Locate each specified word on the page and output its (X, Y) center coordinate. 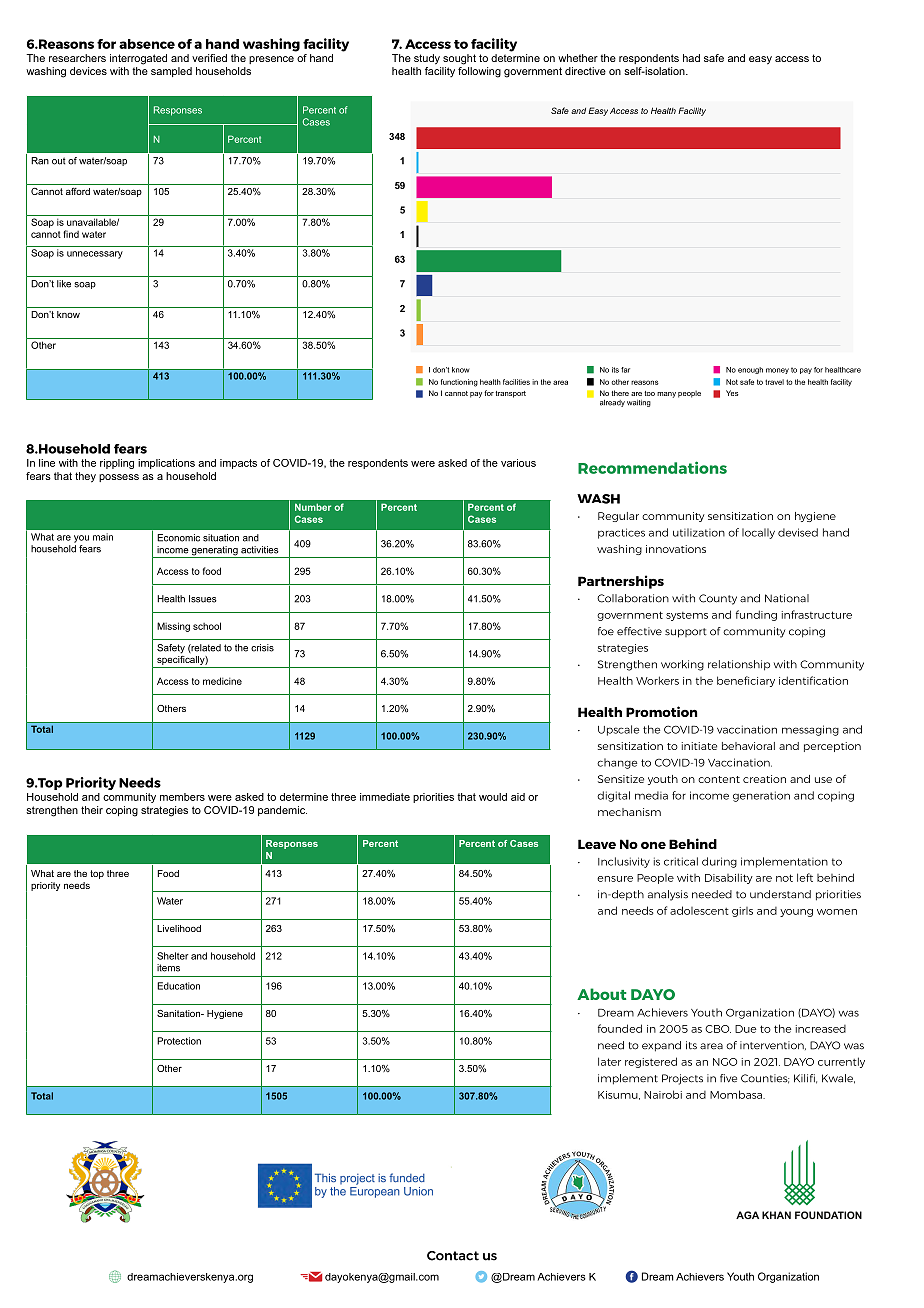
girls (742, 912)
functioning (459, 383)
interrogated (138, 59)
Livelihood (179, 928)
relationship (739, 665)
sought (459, 59)
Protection (179, 1041)
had (691, 58)
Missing (173, 627)
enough (750, 370)
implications (166, 464)
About (601, 994)
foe (606, 631)
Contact (453, 1256)
